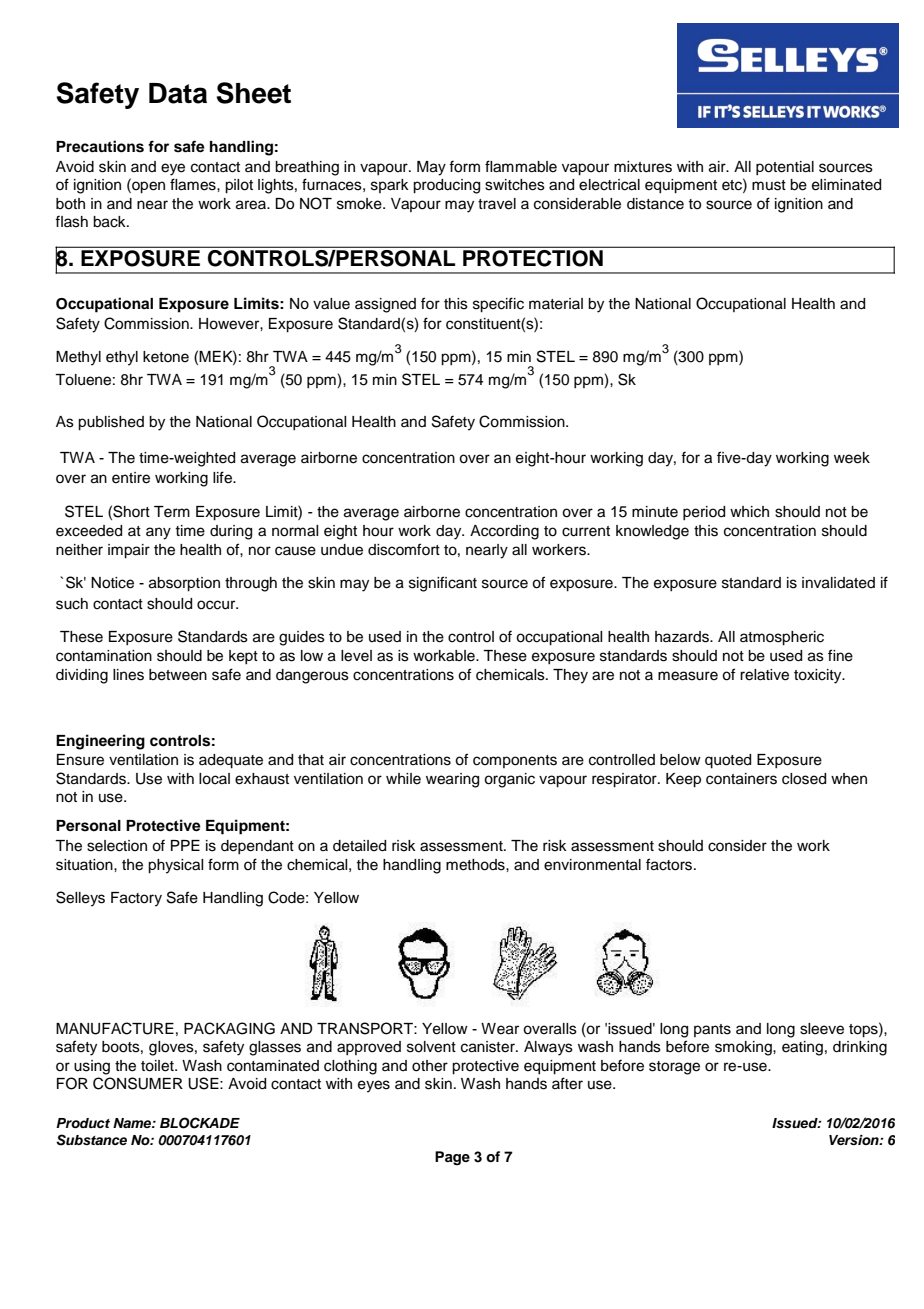  What do you see at coordinates (158, 533) in the screenshot?
I see `any` at bounding box center [158, 533].
